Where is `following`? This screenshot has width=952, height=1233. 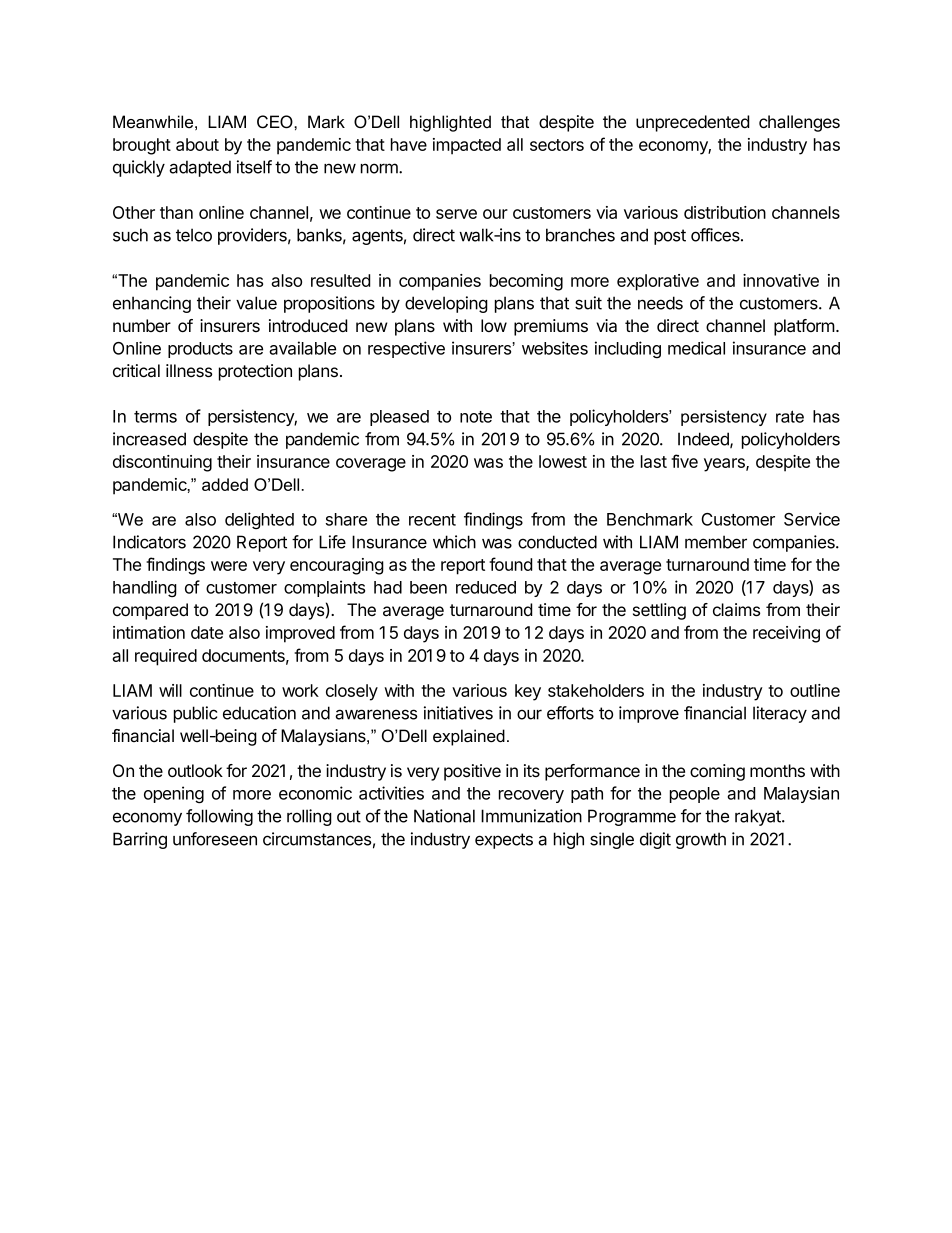 following is located at coordinates (219, 817).
